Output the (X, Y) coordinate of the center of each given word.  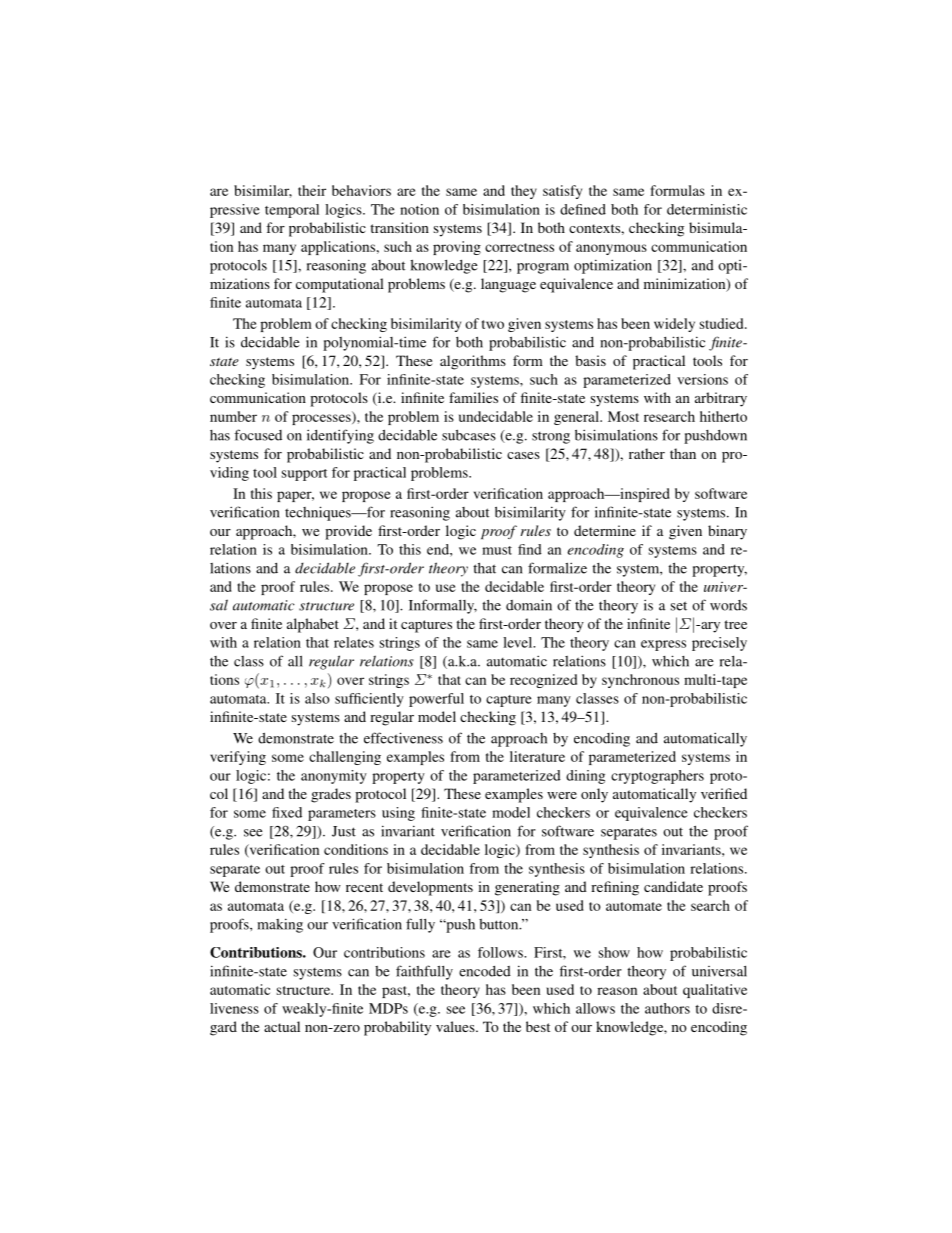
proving (457, 248)
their (312, 190)
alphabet (313, 625)
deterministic (707, 209)
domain (529, 605)
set (679, 606)
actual (282, 1026)
